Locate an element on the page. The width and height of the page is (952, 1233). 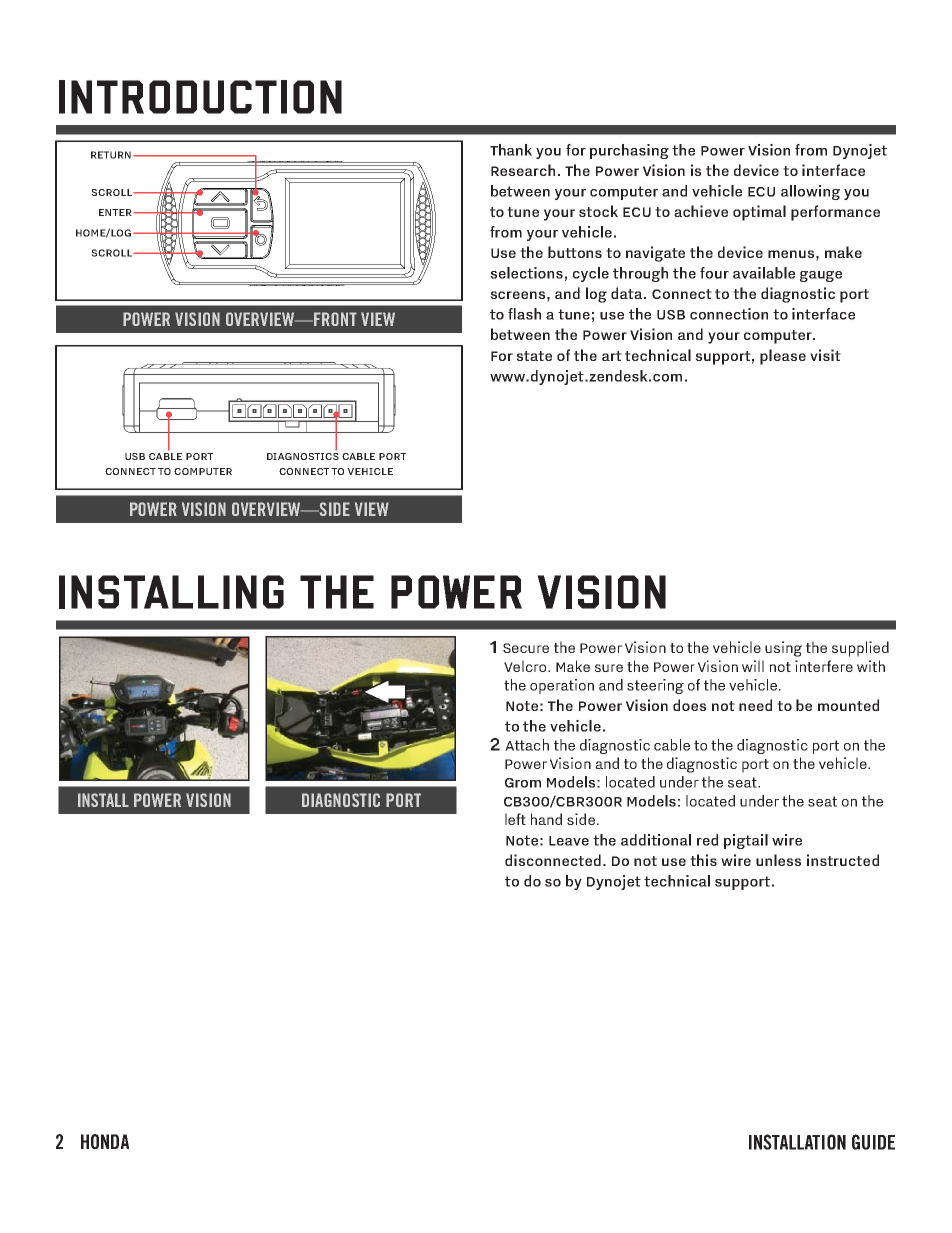
Leave is located at coordinates (569, 841).
